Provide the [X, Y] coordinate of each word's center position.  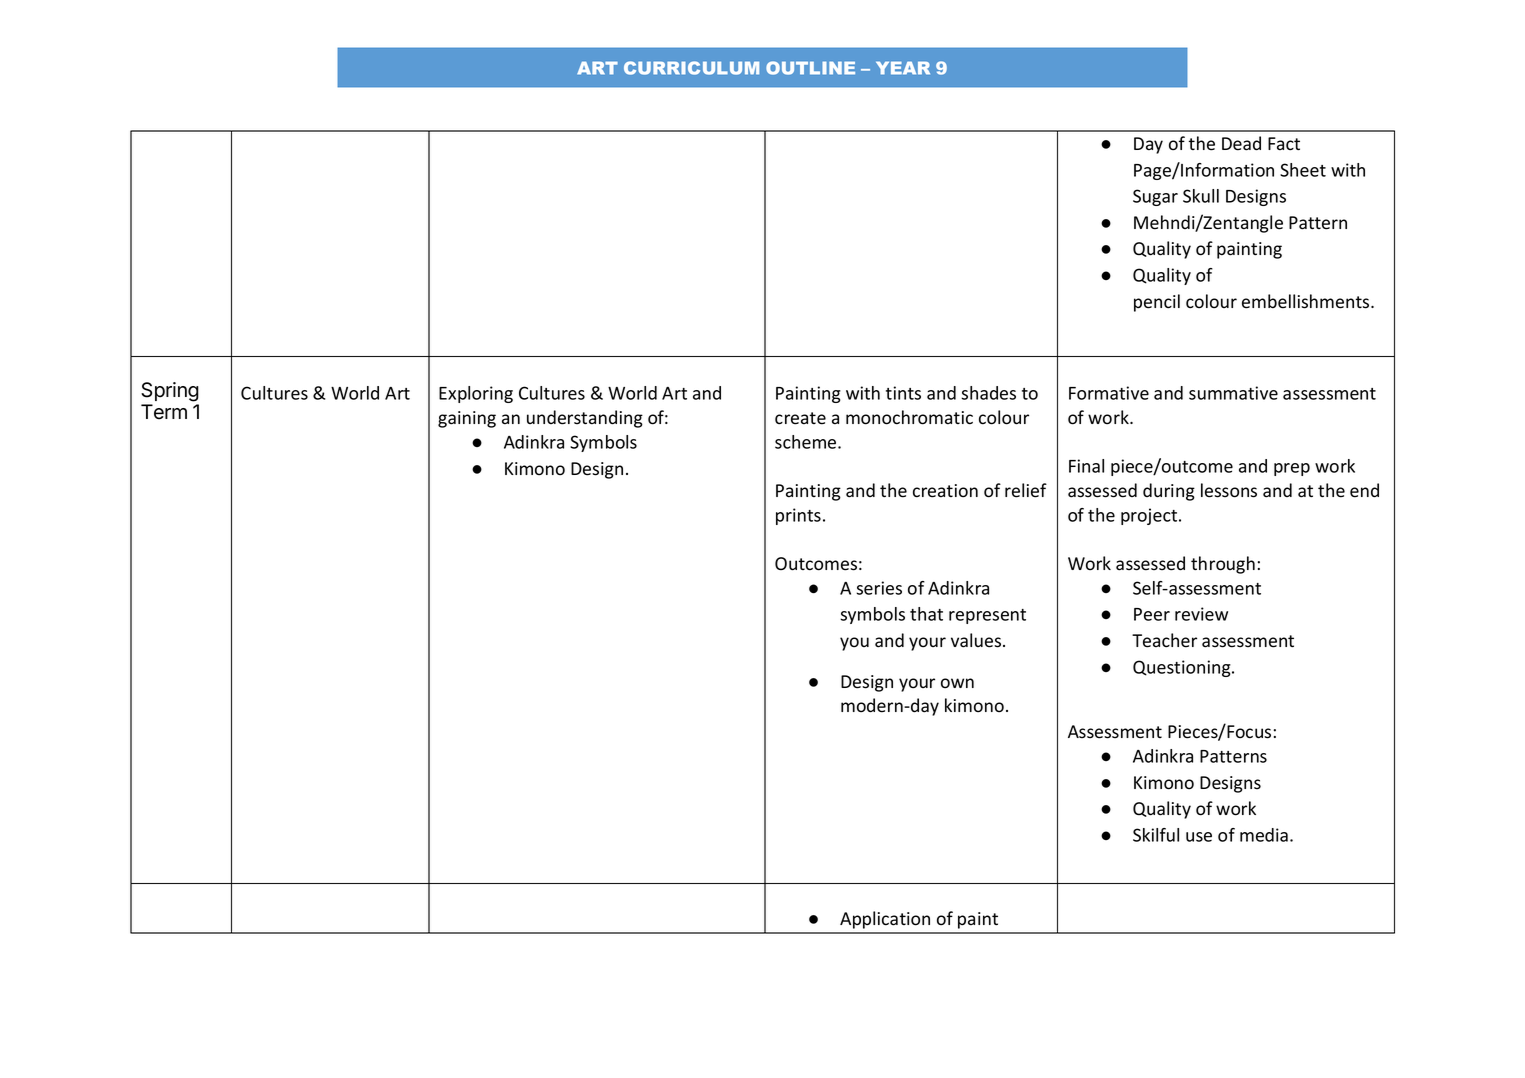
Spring [170, 392]
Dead [1241, 143]
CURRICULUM [691, 68]
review [1201, 614]
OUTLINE [810, 68]
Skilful [1156, 835]
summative [1233, 393]
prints [798, 516]
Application [885, 920]
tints [903, 393]
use [1199, 837]
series [879, 588]
